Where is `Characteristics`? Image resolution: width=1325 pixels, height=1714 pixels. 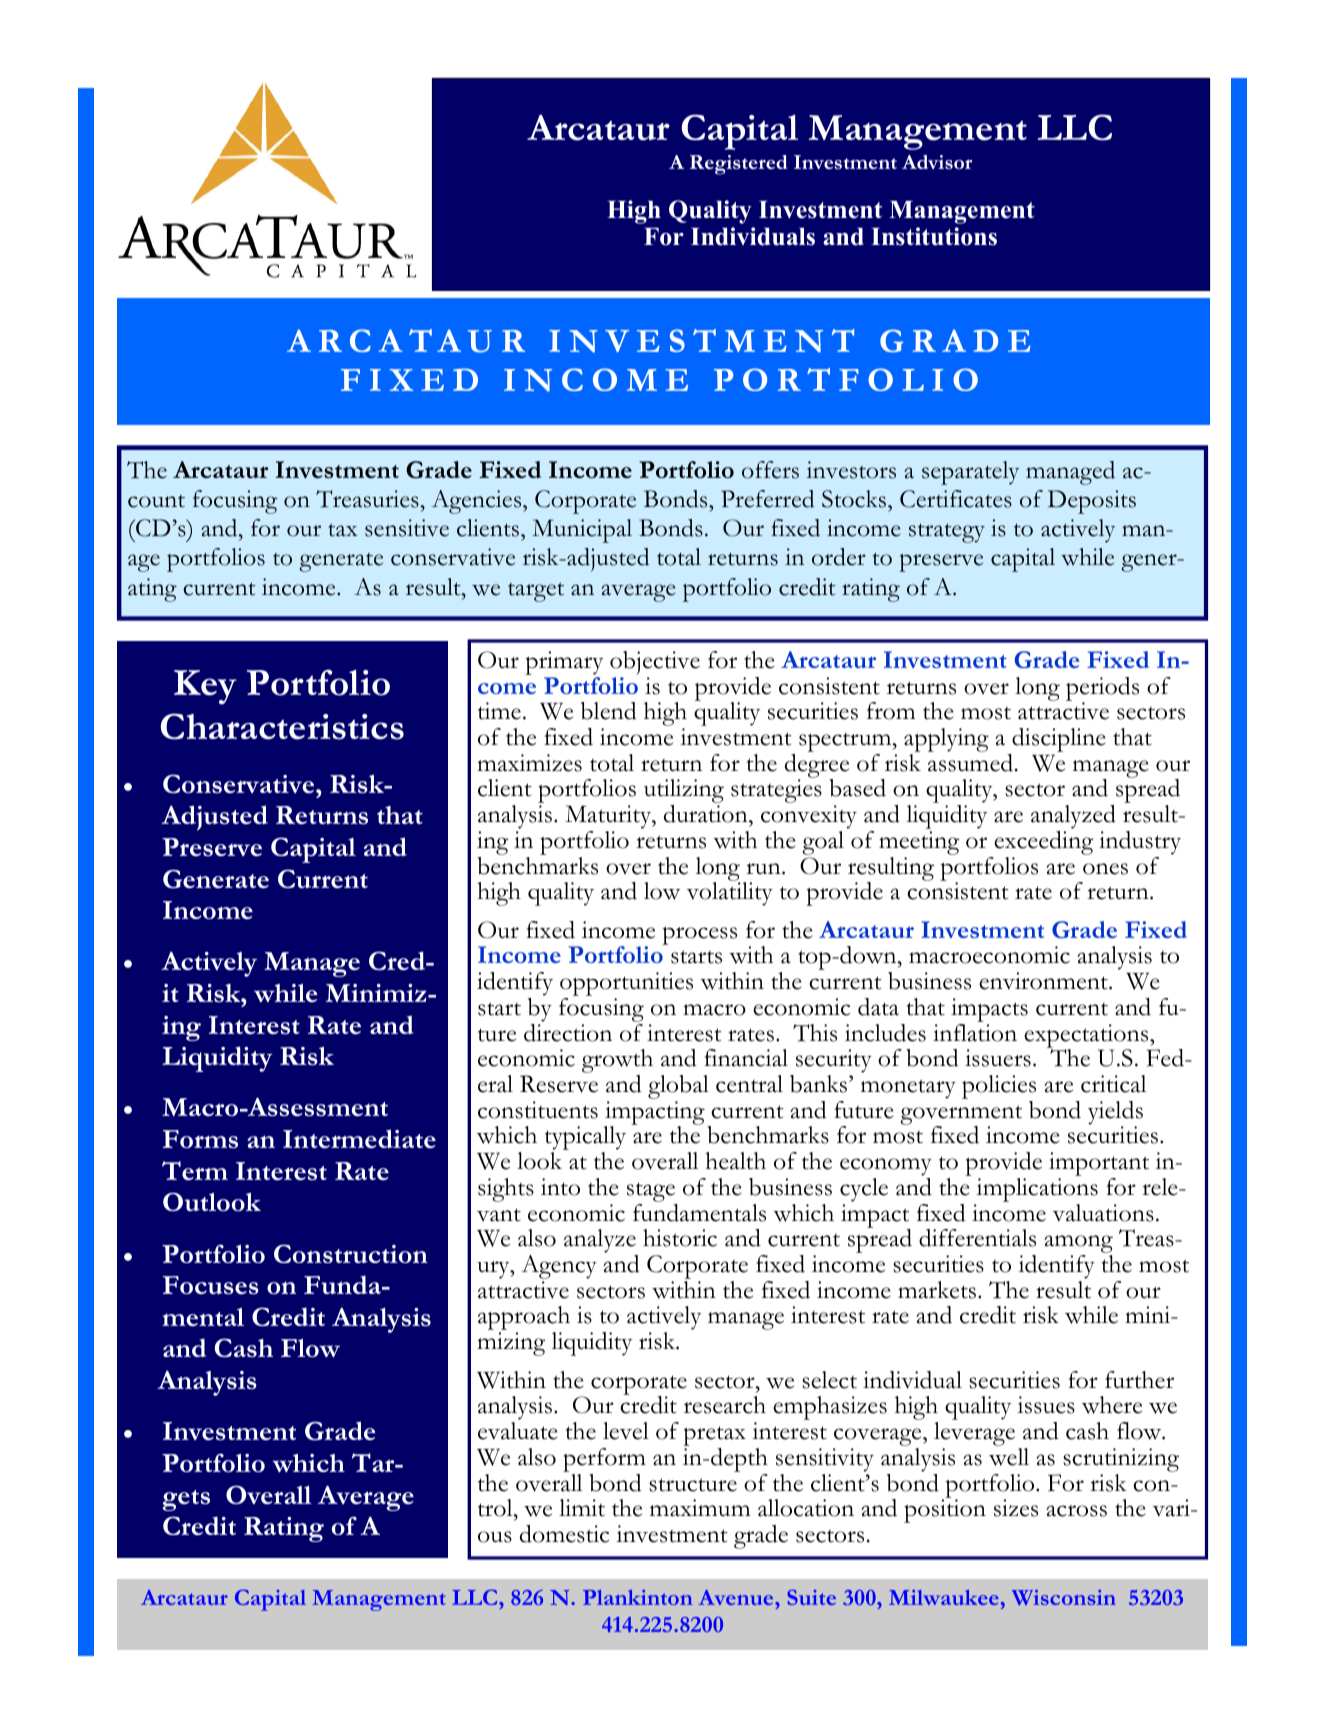 Characteristics is located at coordinates (282, 726).
